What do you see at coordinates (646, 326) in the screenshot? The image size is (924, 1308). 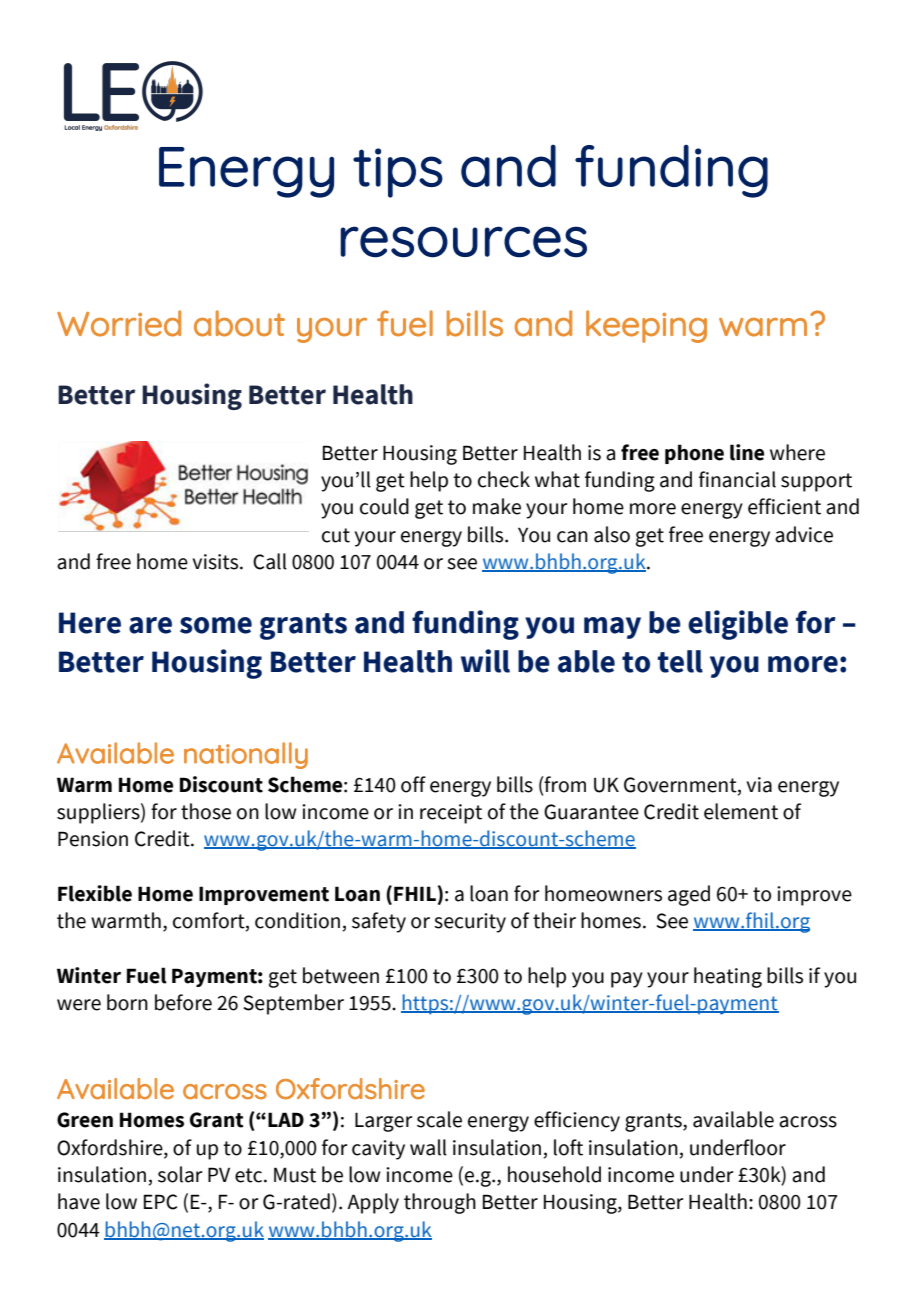 I see `keeping` at bounding box center [646, 326].
